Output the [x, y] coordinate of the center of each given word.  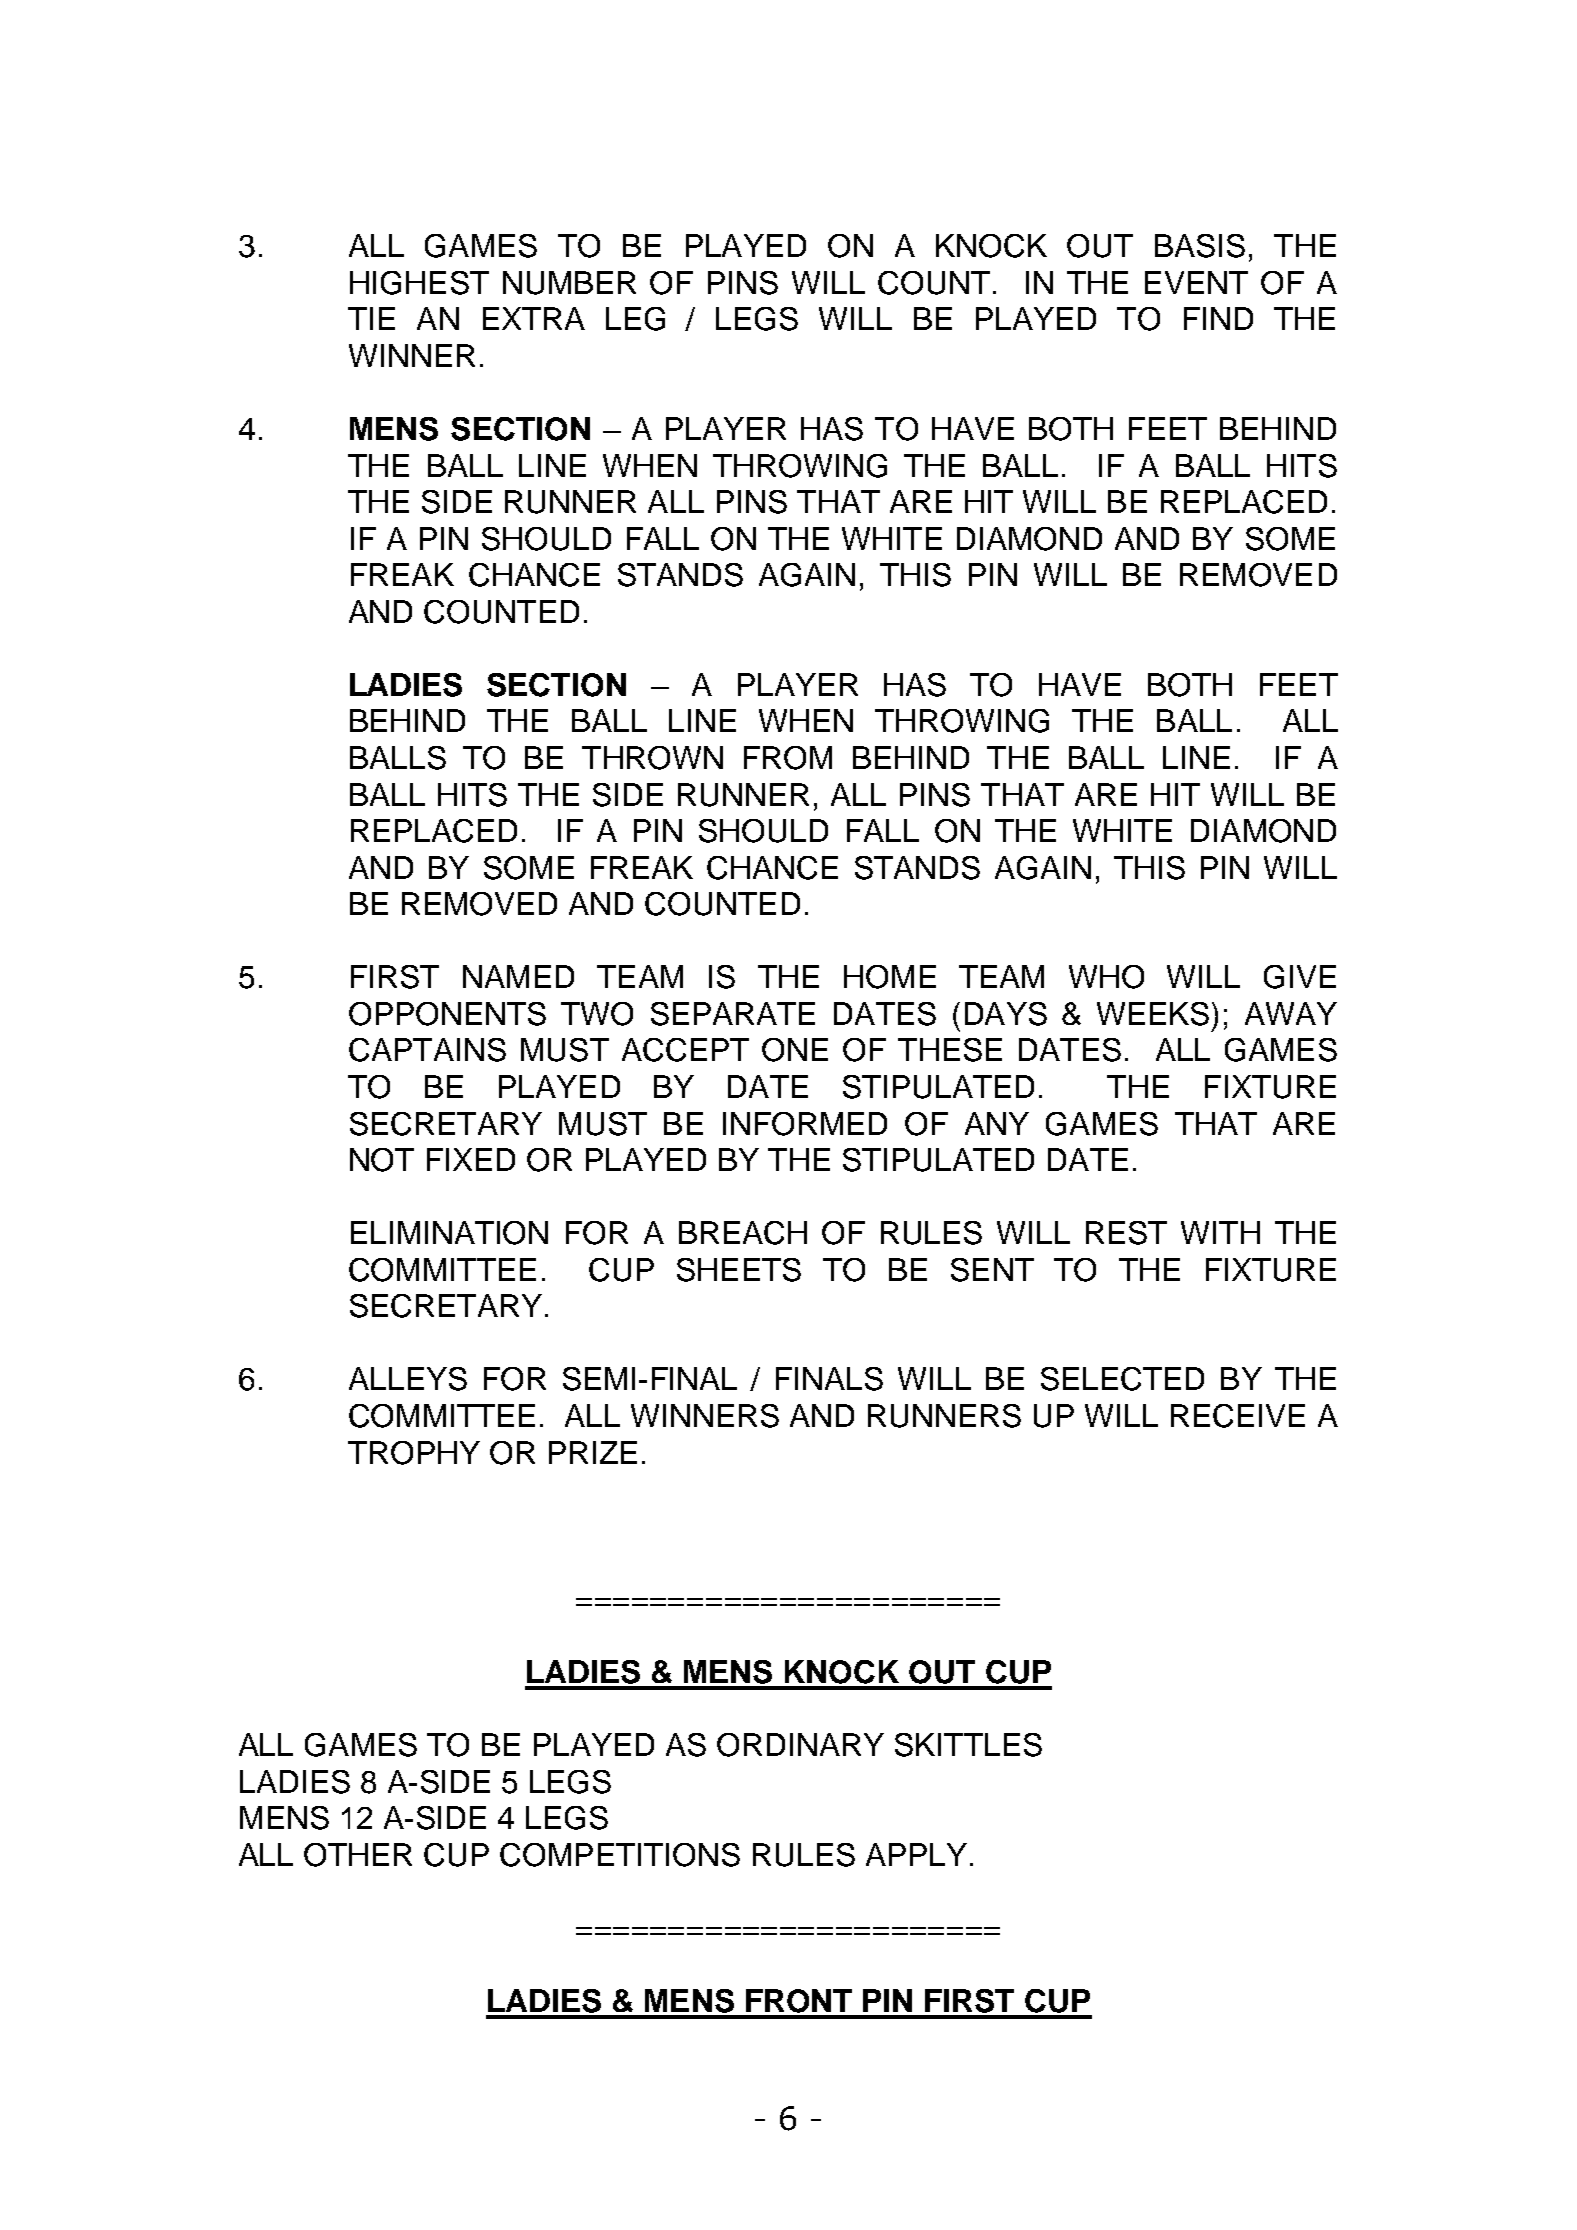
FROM [788, 758]
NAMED [518, 976]
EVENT [1196, 282]
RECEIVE [1238, 1416]
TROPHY [414, 1453]
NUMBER [569, 283]
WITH [1220, 1232]
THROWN [652, 758]
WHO [1106, 977]
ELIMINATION [449, 1233]
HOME [890, 977]
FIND [1218, 318]
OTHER [358, 1855]
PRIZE [593, 1452]
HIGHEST [419, 283]
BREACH [743, 1233]
